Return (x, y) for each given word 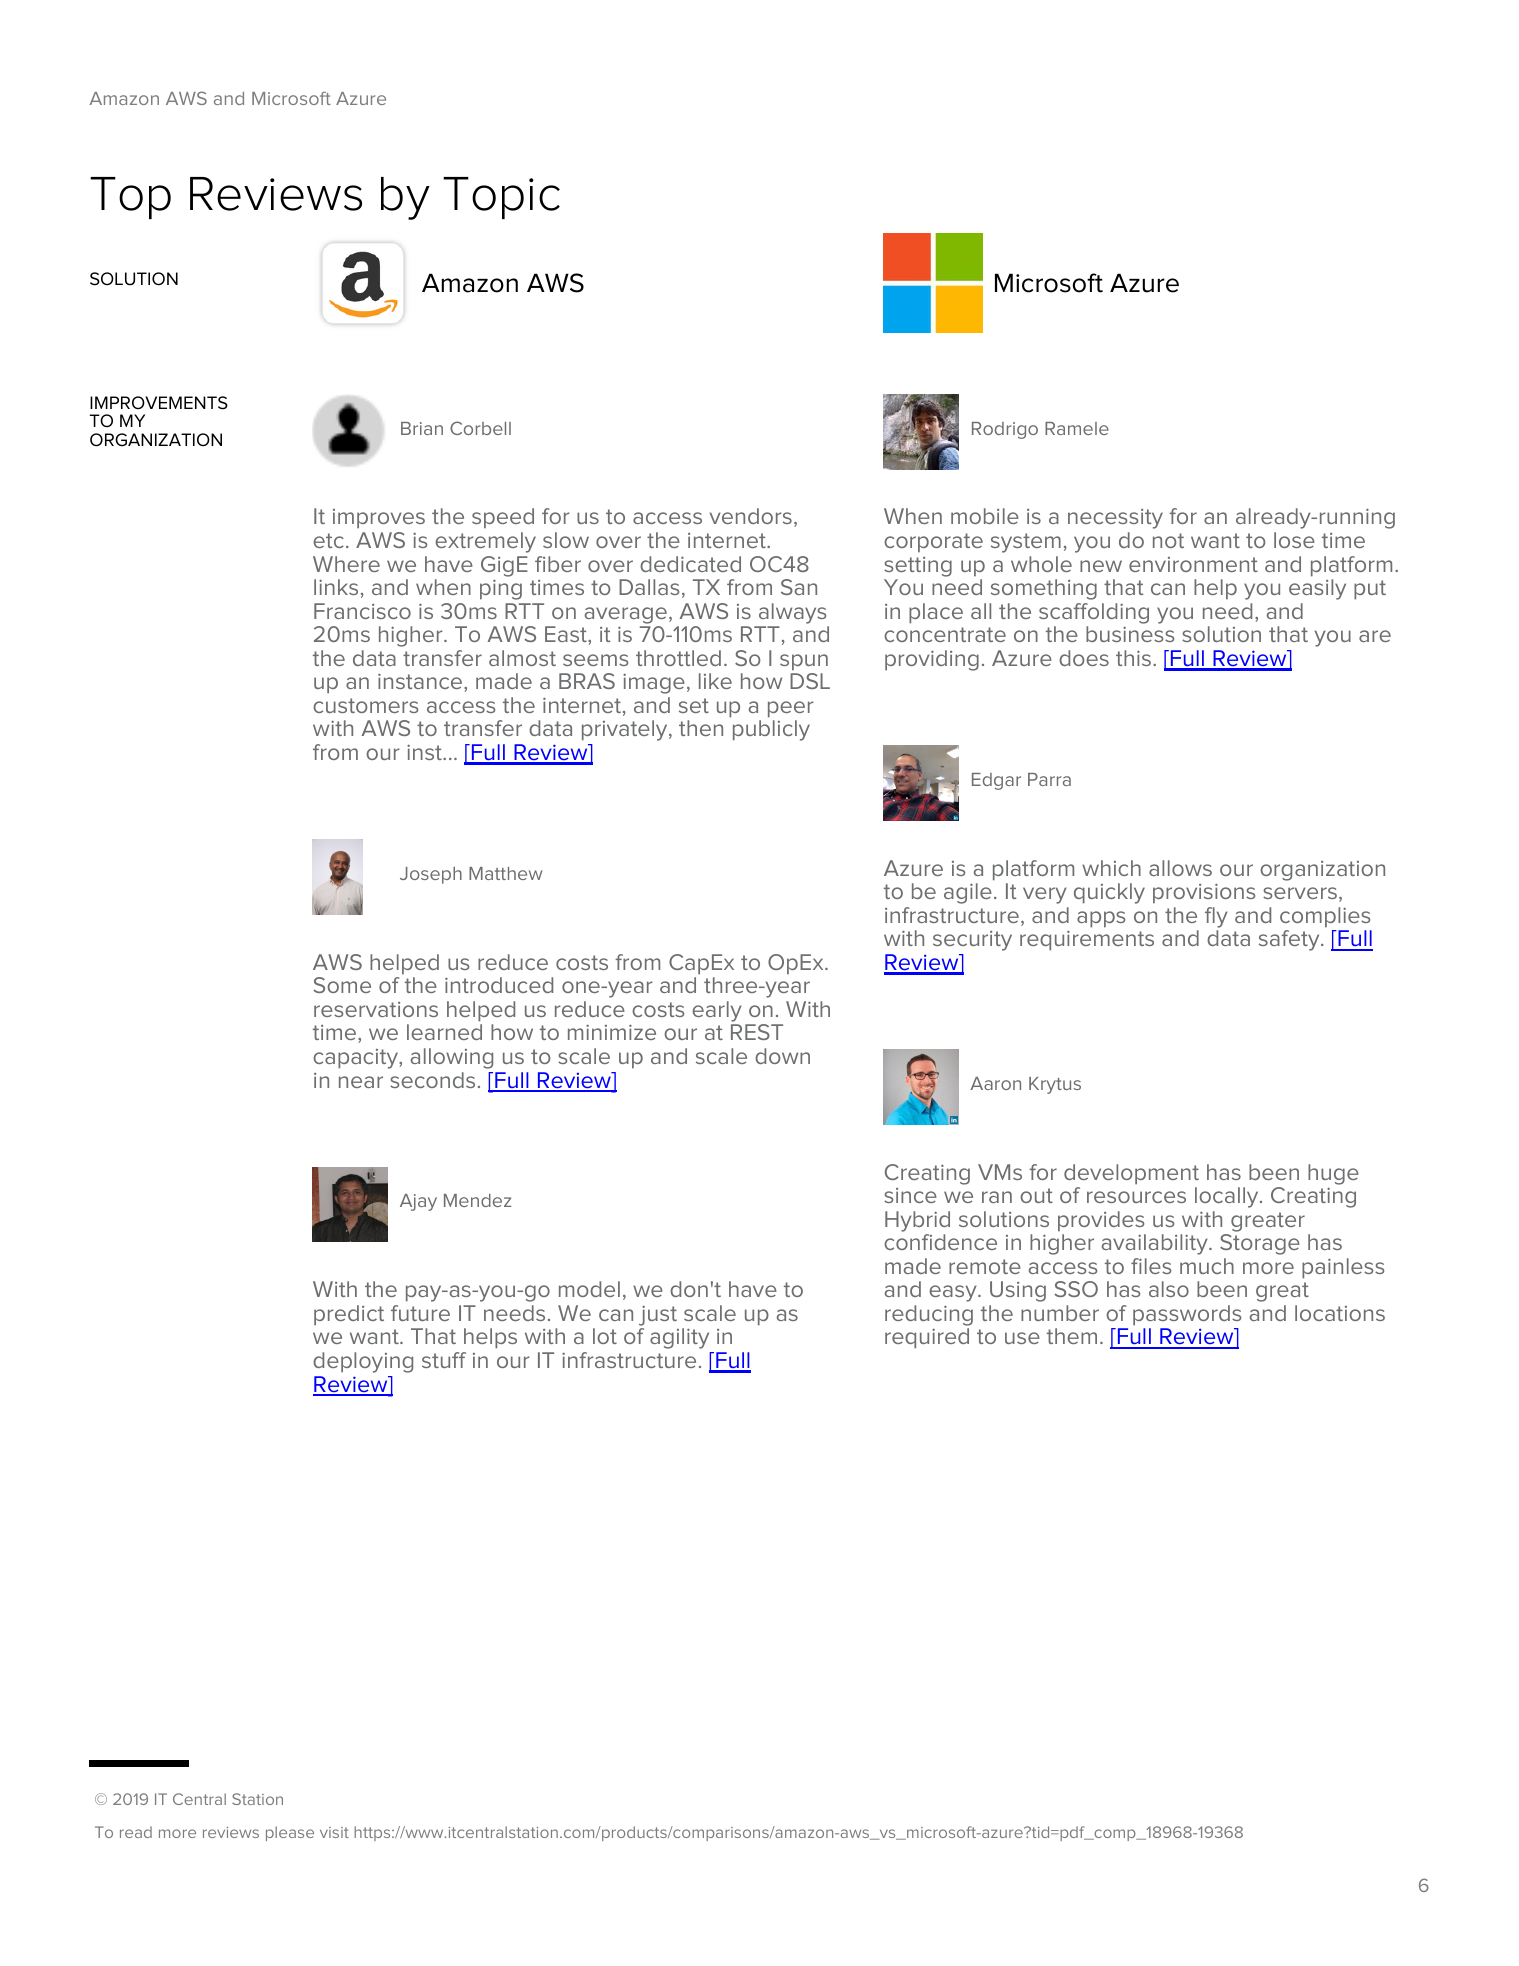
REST (757, 1032)
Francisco (362, 611)
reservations (376, 1009)
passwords (1187, 1315)
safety (1290, 940)
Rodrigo (1005, 430)
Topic (501, 198)
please (290, 1833)
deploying (363, 1362)
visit (334, 1832)
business (1130, 634)
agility (679, 1338)
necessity (1115, 519)
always (792, 613)
